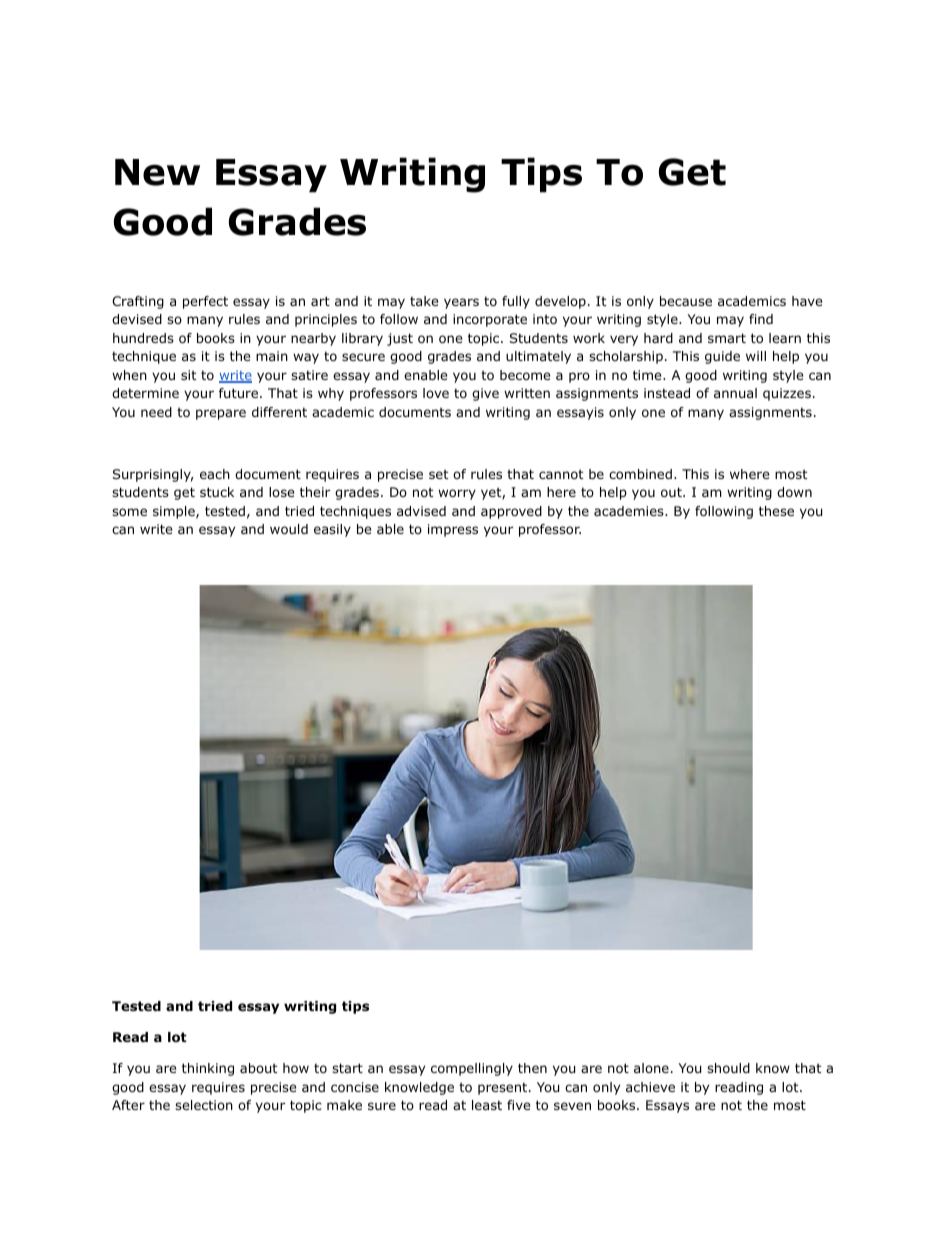  I want to click on New, so click(157, 172).
